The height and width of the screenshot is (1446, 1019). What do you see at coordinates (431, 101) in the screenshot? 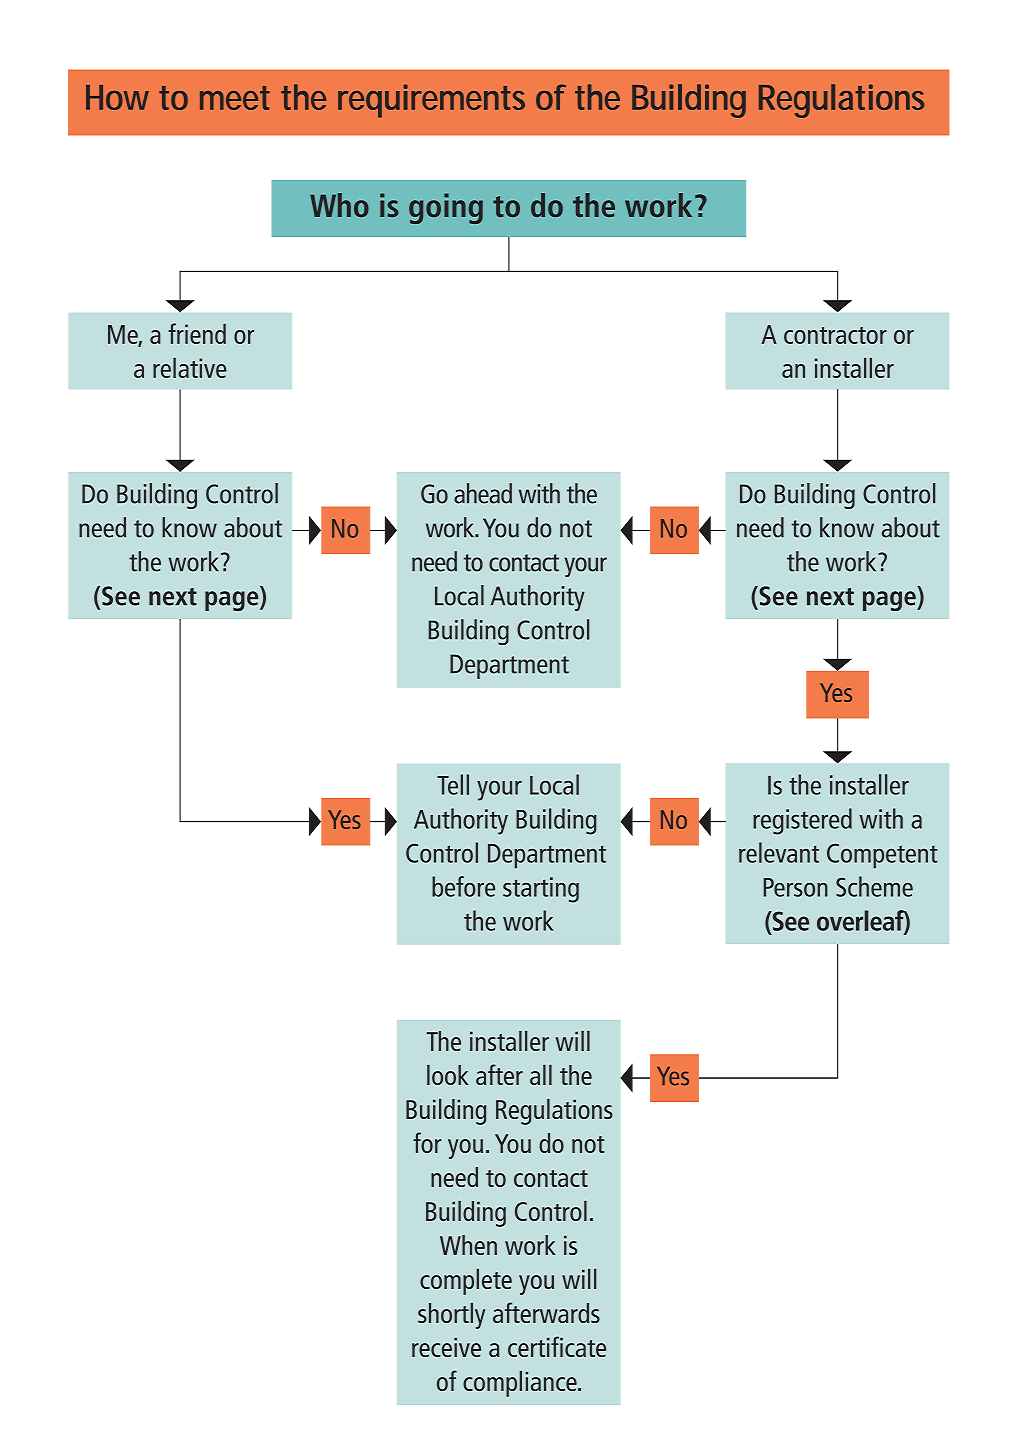
I see `requirements` at bounding box center [431, 101].
